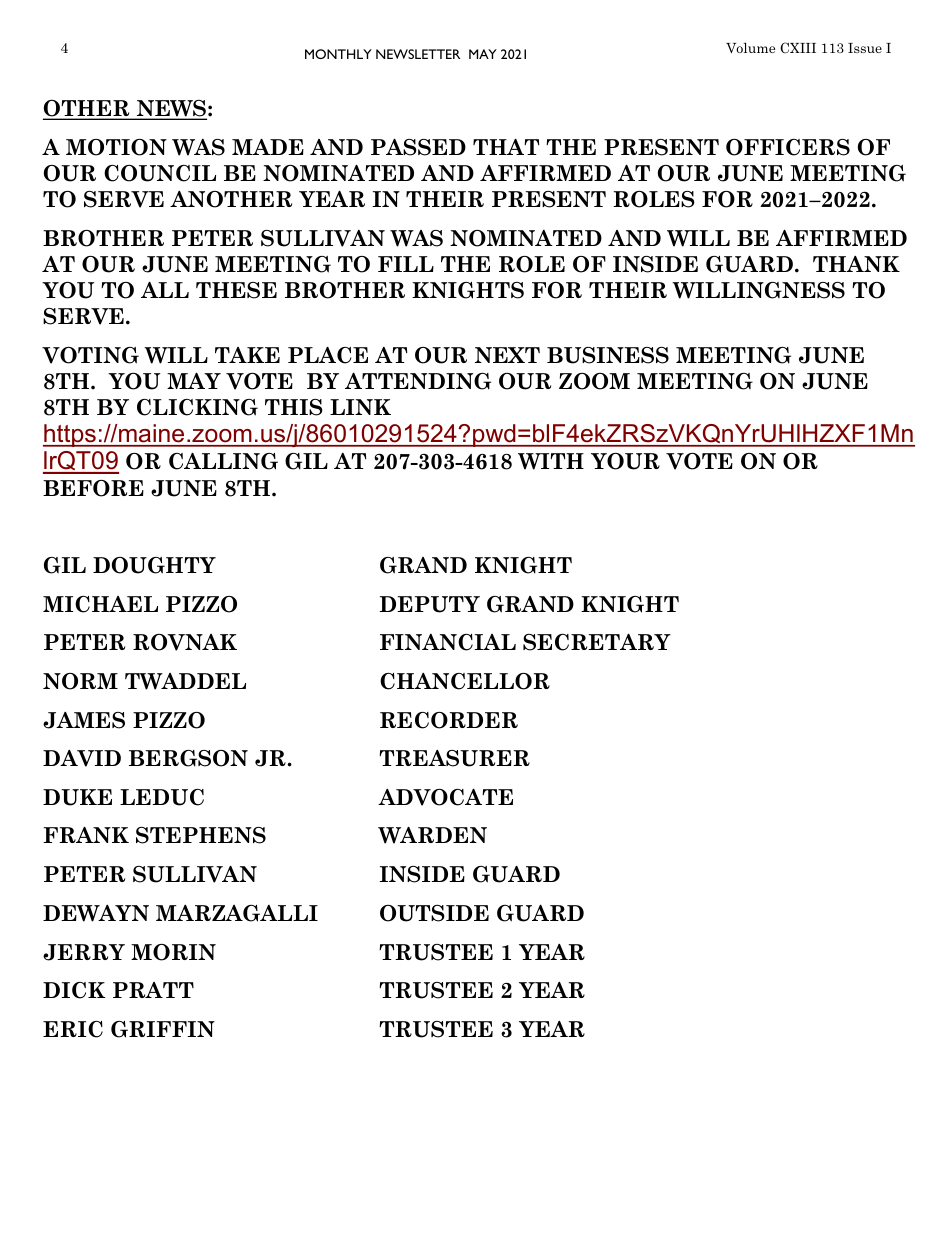 The image size is (952, 1233). I want to click on SECRETARY, so click(597, 642).
